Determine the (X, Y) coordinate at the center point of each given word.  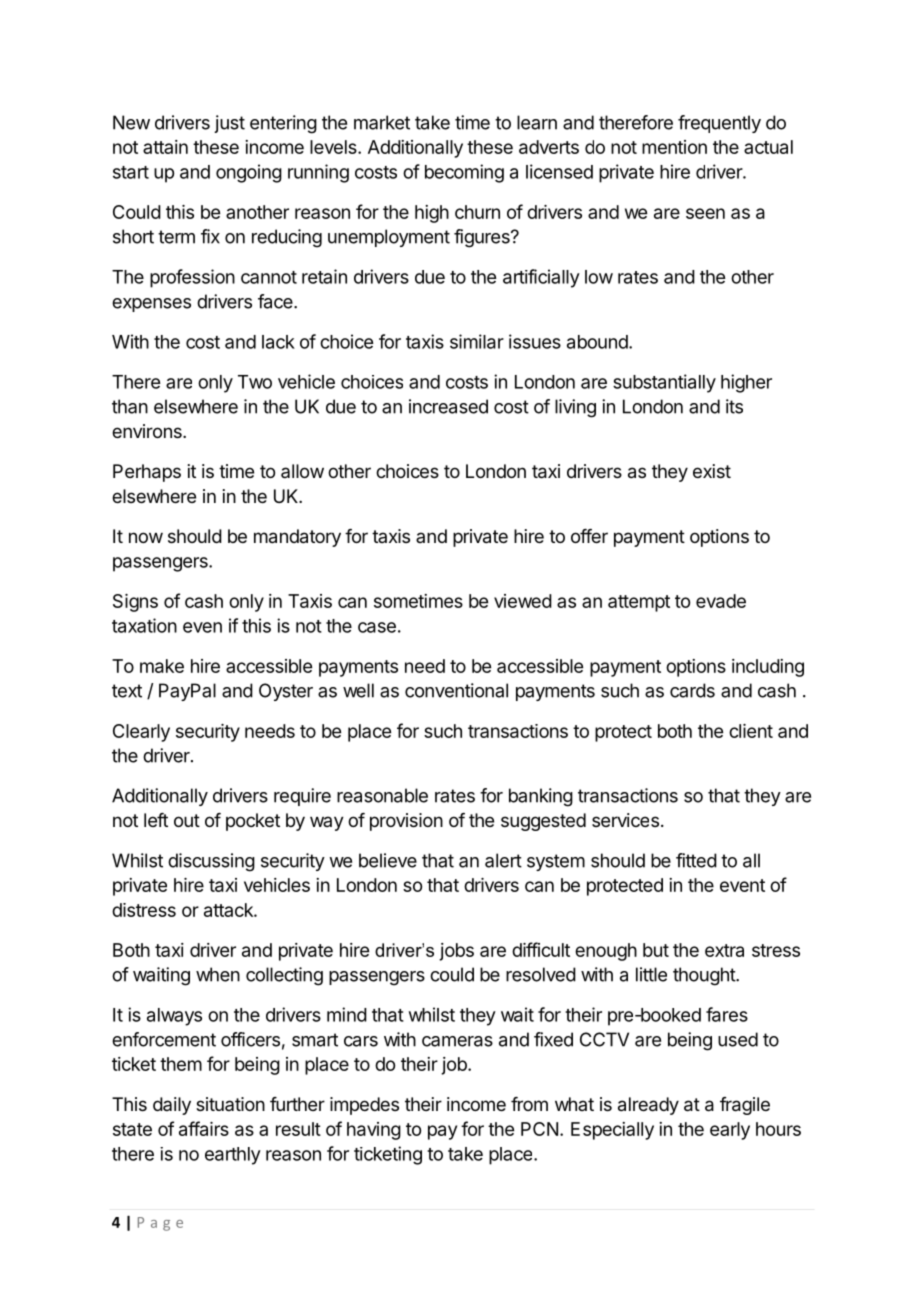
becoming (464, 173)
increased (448, 406)
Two (255, 382)
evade (721, 601)
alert (503, 860)
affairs (204, 1128)
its (734, 406)
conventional (456, 690)
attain (165, 147)
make (162, 666)
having (374, 1131)
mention (674, 147)
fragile (745, 1106)
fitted (696, 860)
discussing (211, 862)
